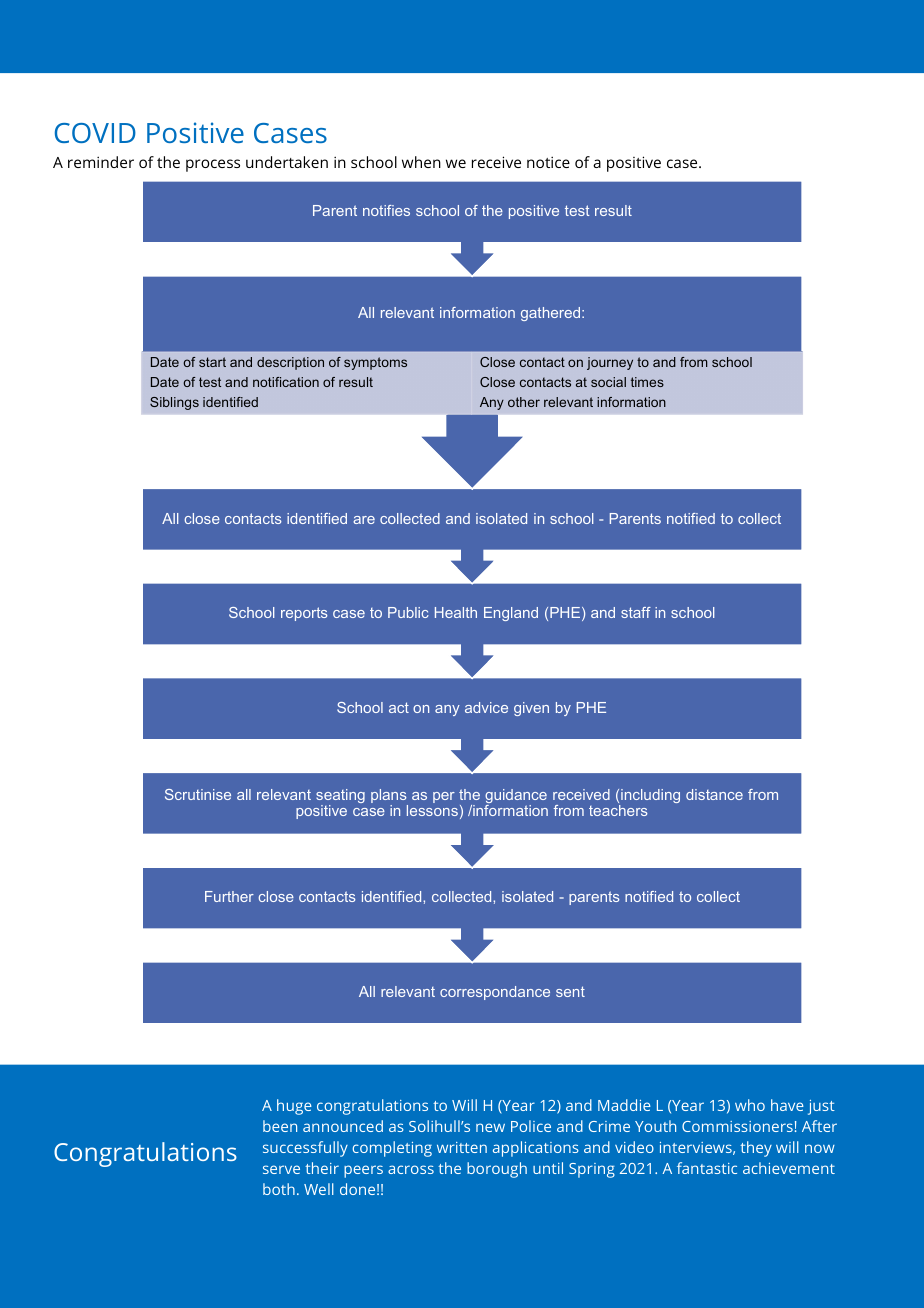 The width and height of the screenshot is (924, 1308). What do you see at coordinates (421, 162) in the screenshot?
I see `when` at bounding box center [421, 162].
